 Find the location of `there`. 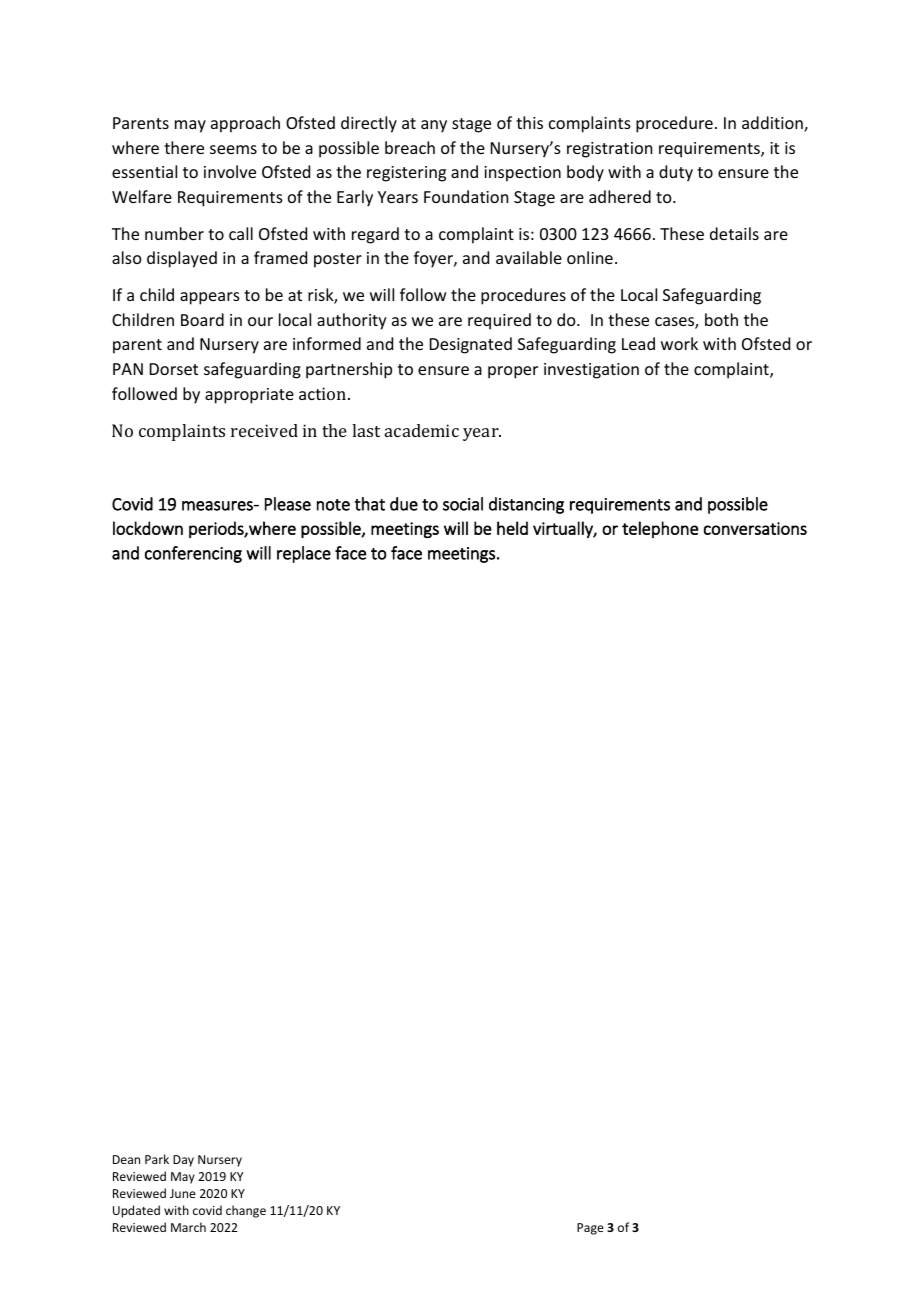

there is located at coordinates (184, 147).
